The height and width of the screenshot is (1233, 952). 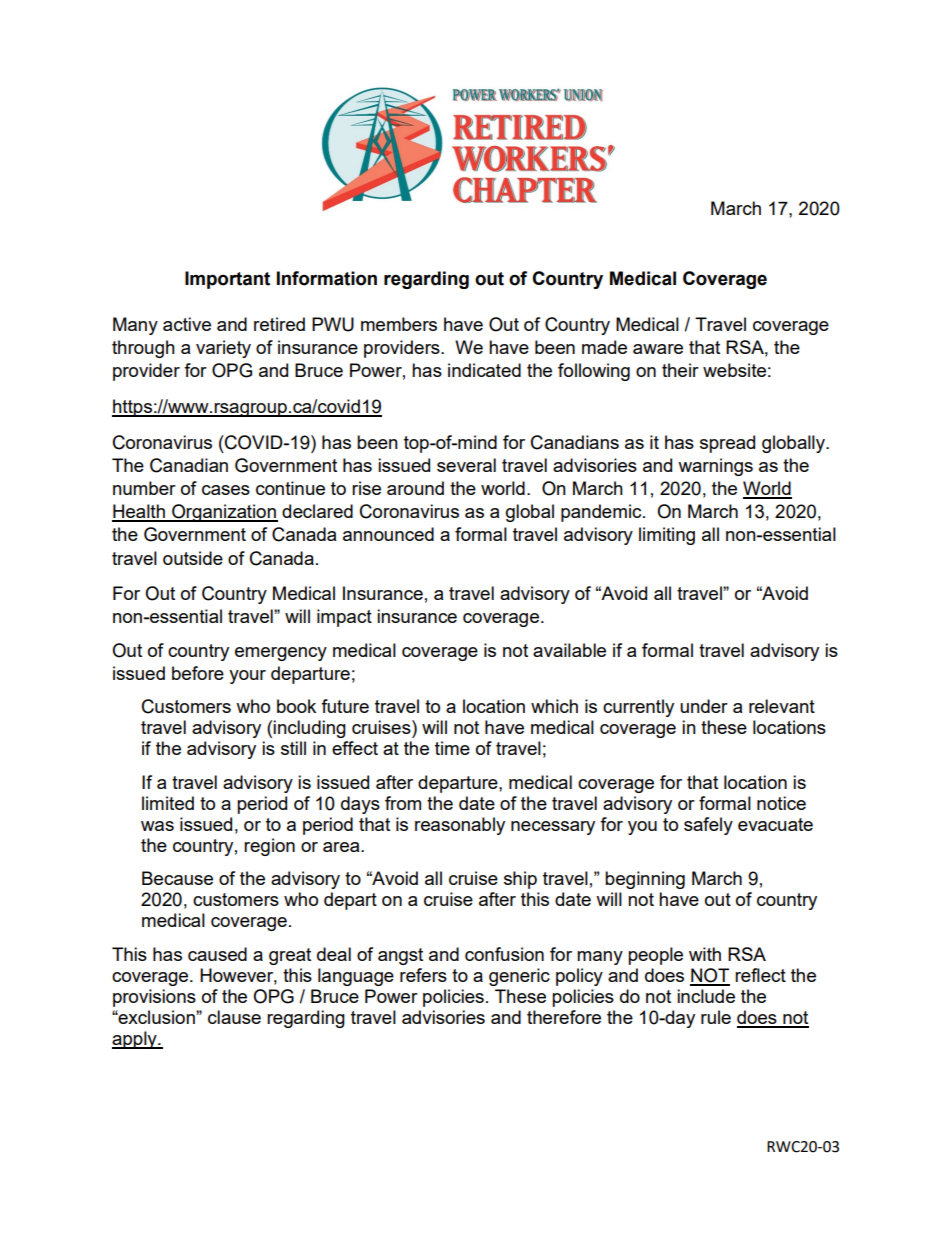 I want to click on members, so click(x=399, y=324).
